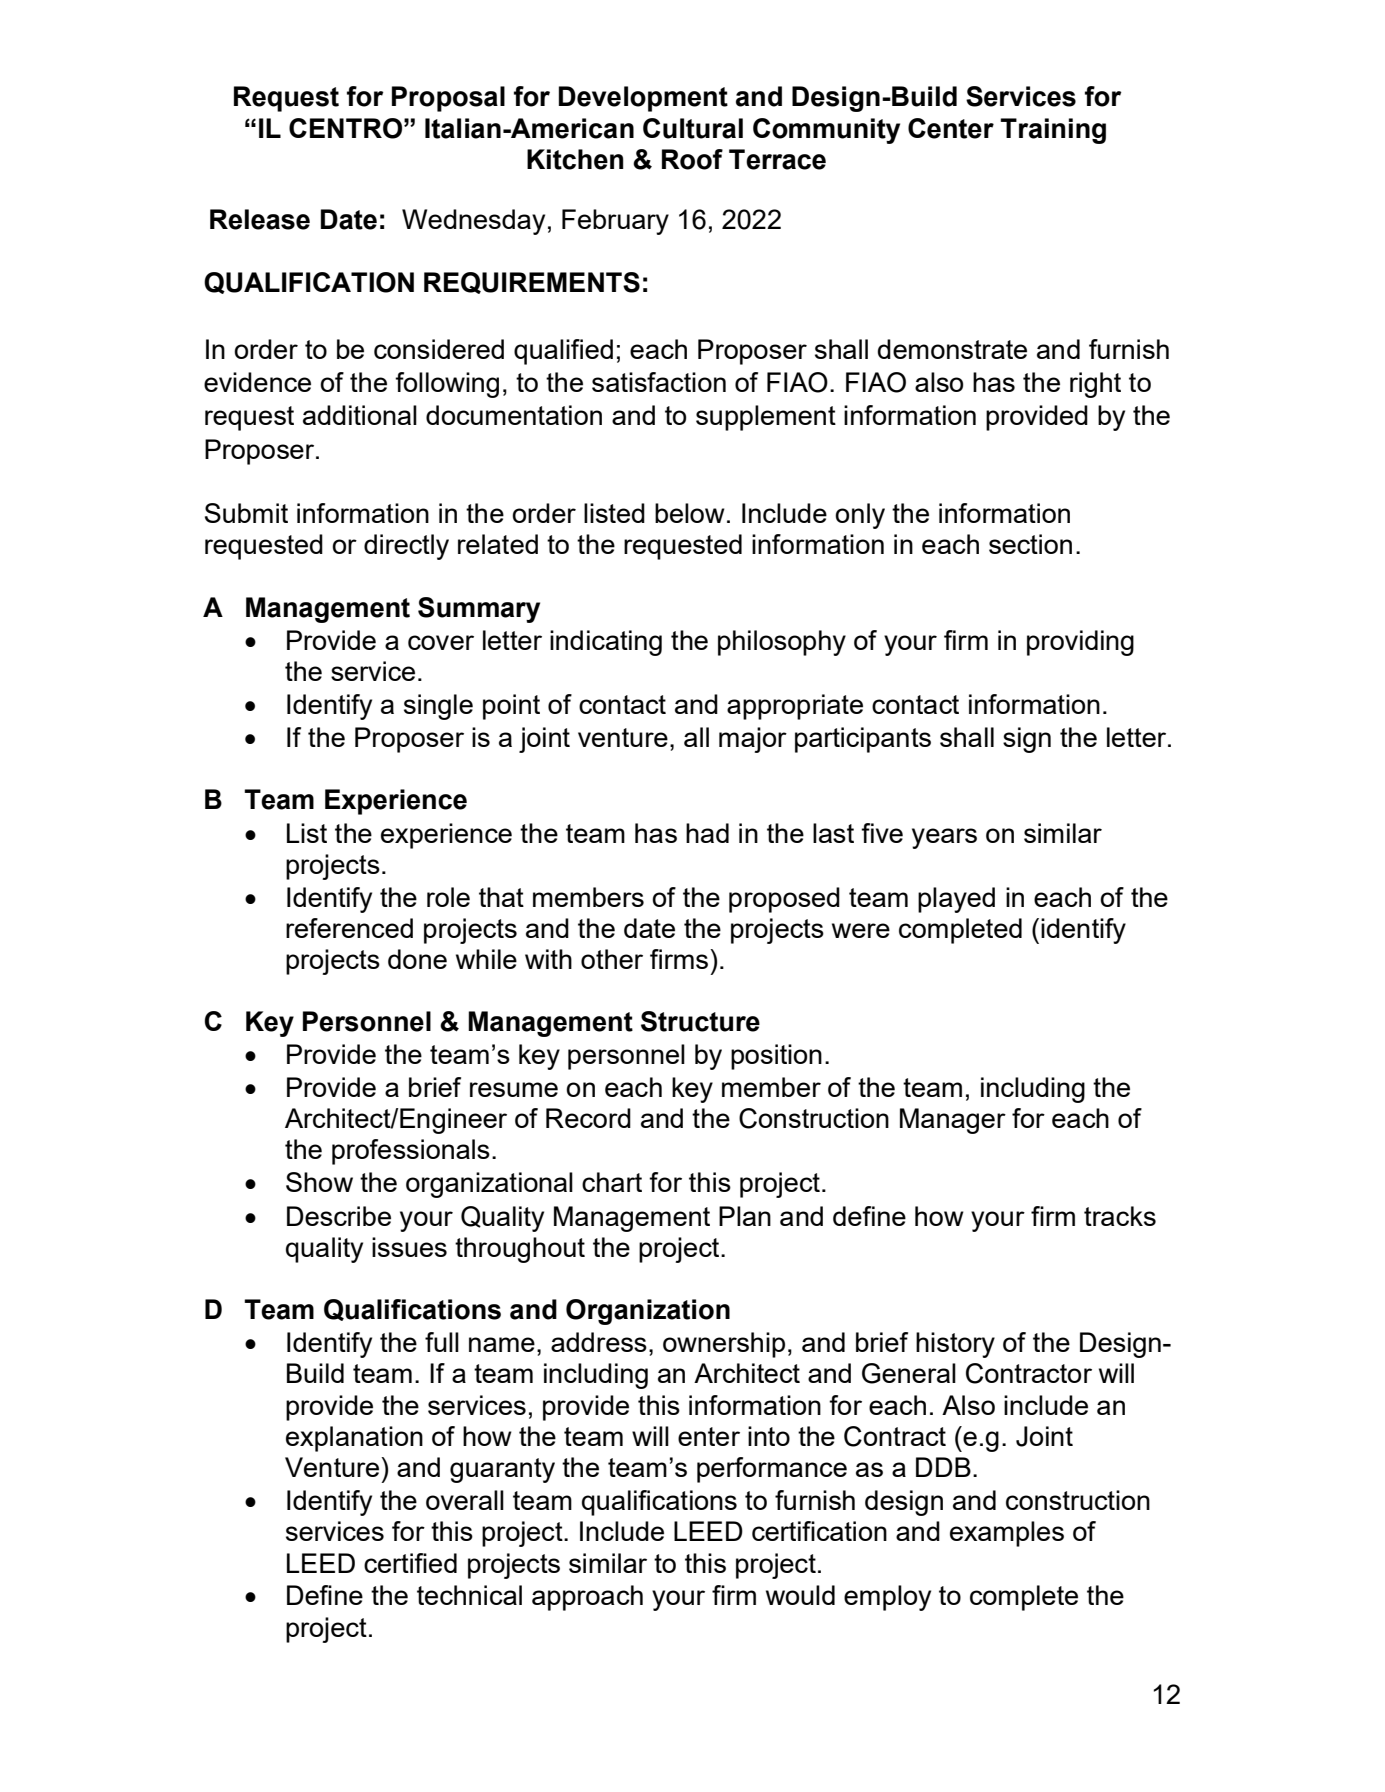 This screenshot has height=1792, width=1385. I want to click on Proposal, so click(448, 99).
